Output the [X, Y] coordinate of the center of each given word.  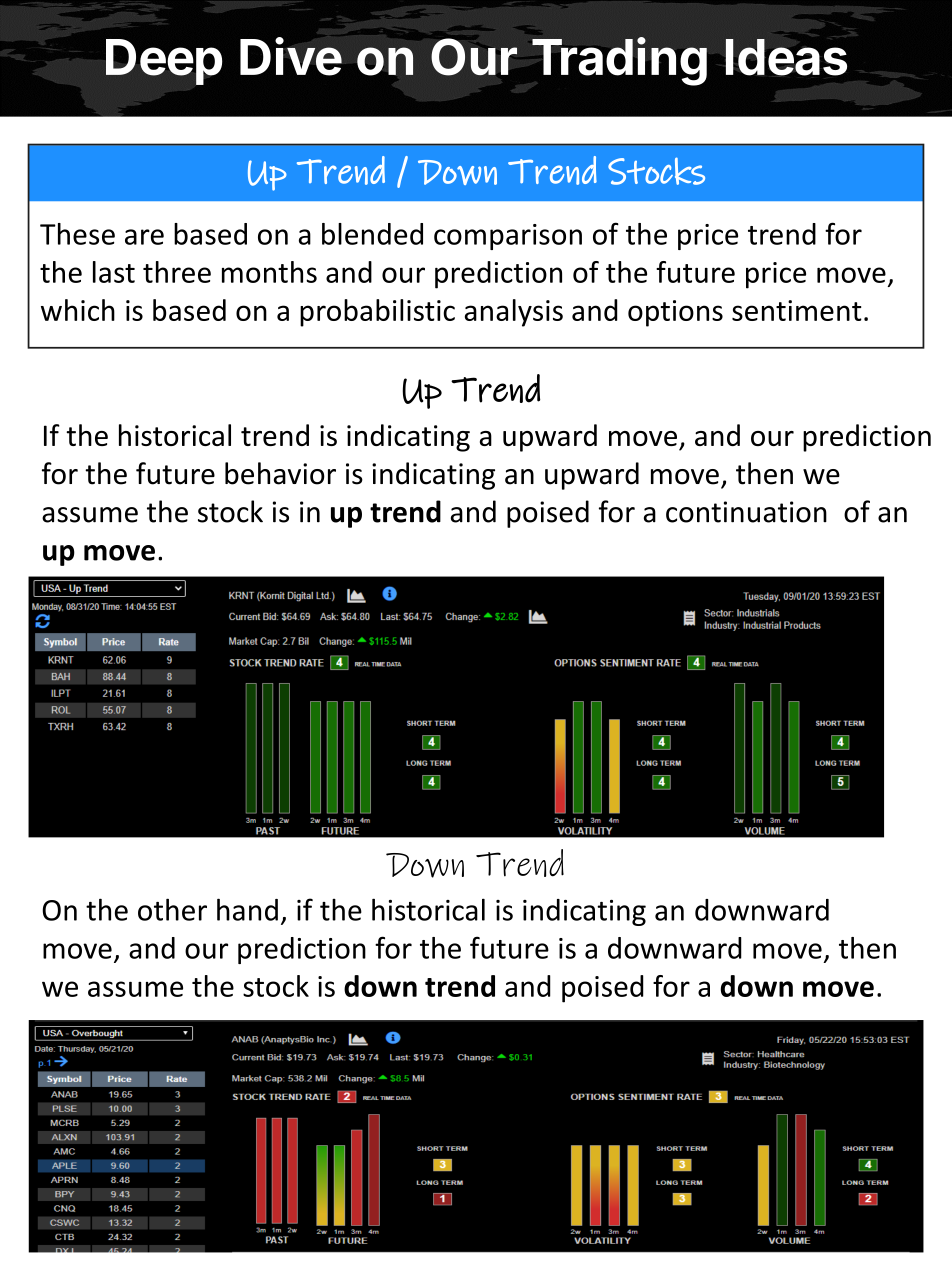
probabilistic [377, 313]
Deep [164, 62]
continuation [746, 512]
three [177, 272]
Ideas [786, 58]
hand [247, 909]
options [675, 313]
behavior [280, 473]
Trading [619, 61]
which [78, 310]
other [172, 909]
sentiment [797, 310]
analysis [514, 313]
